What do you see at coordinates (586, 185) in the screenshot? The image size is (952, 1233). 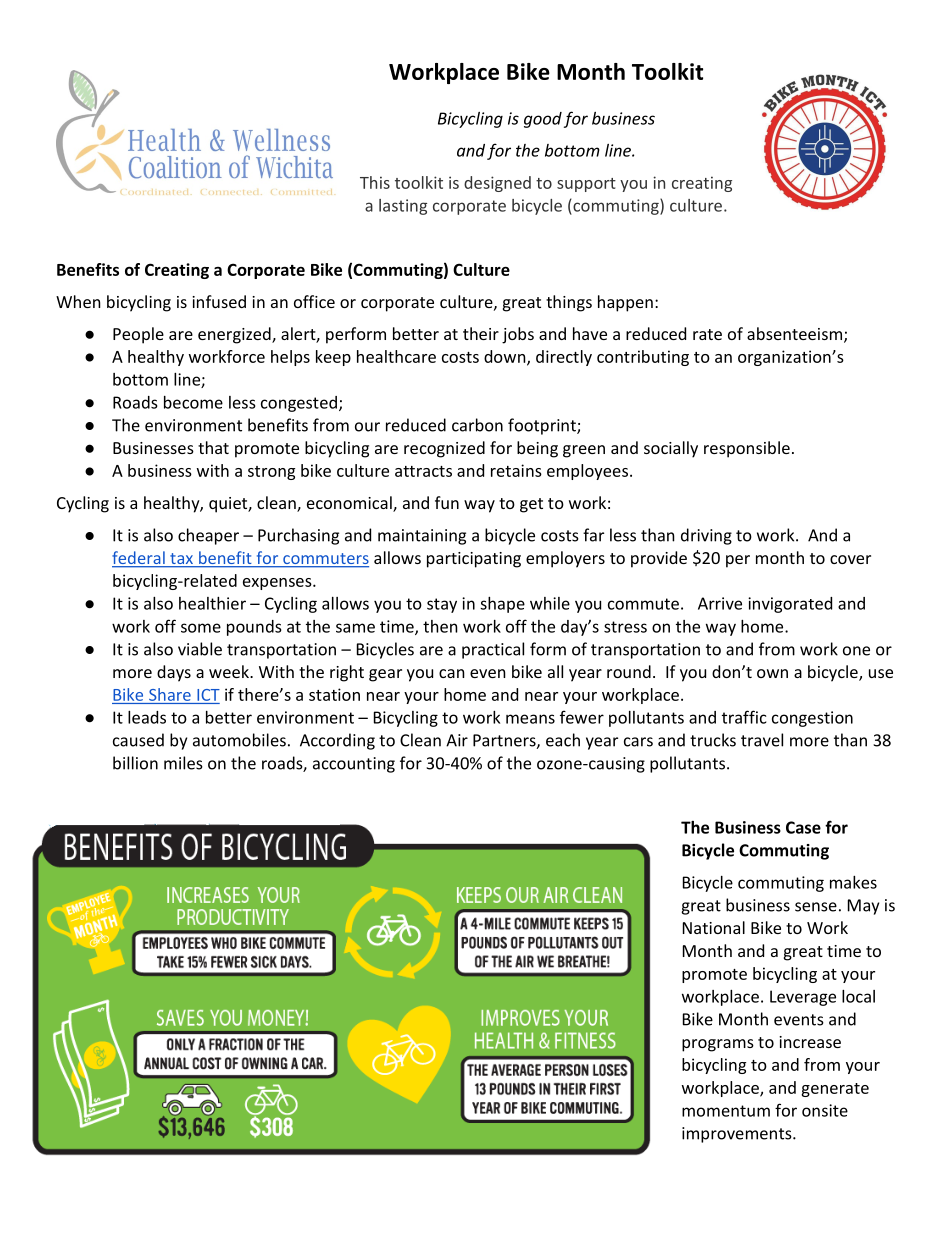 I see `support` at bounding box center [586, 185].
